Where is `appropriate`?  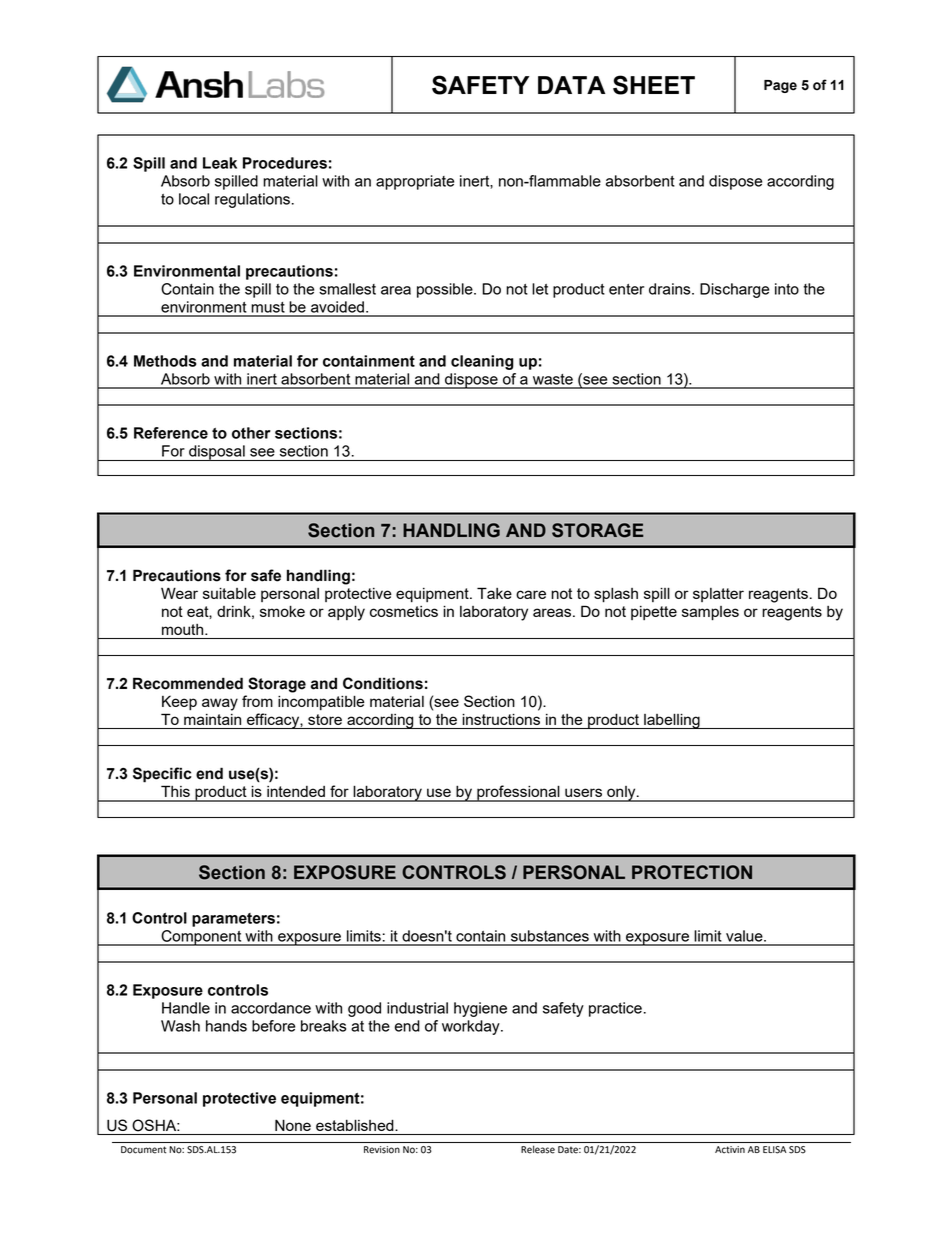 appropriate is located at coordinates (415, 182).
